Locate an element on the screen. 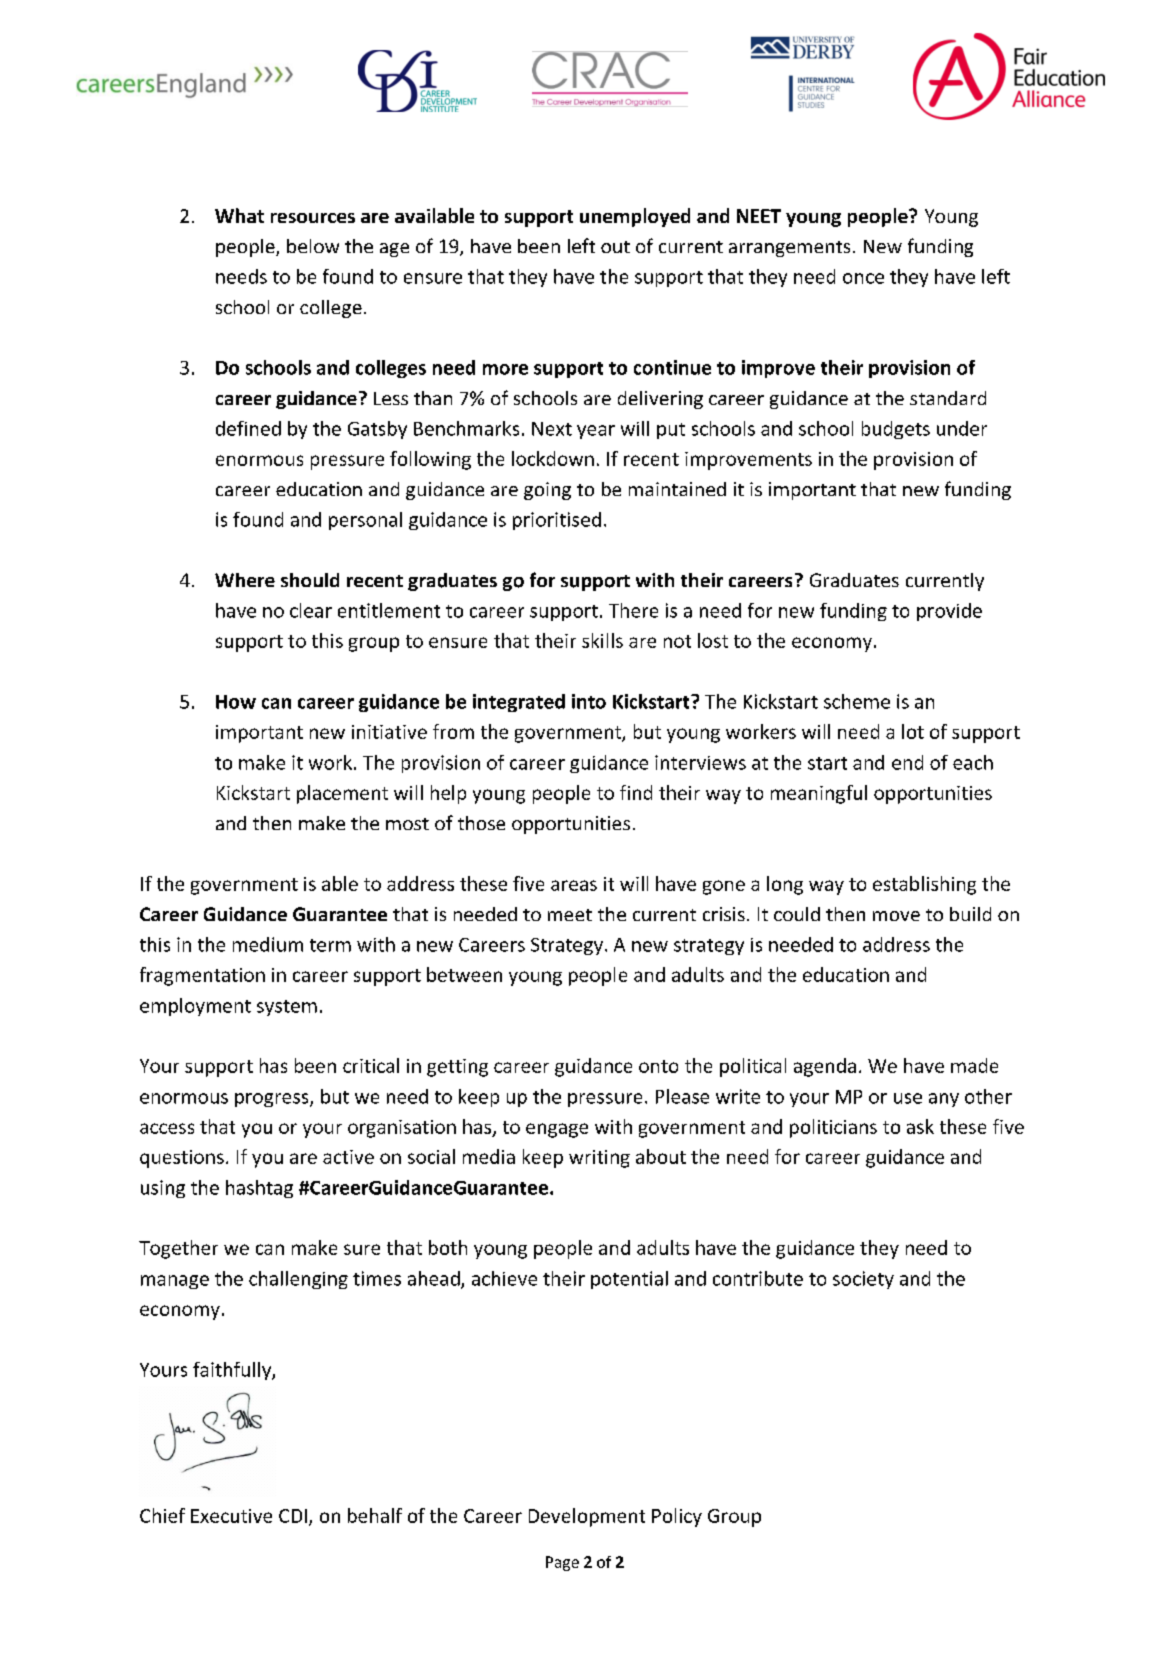  Development is located at coordinates (587, 1517).
